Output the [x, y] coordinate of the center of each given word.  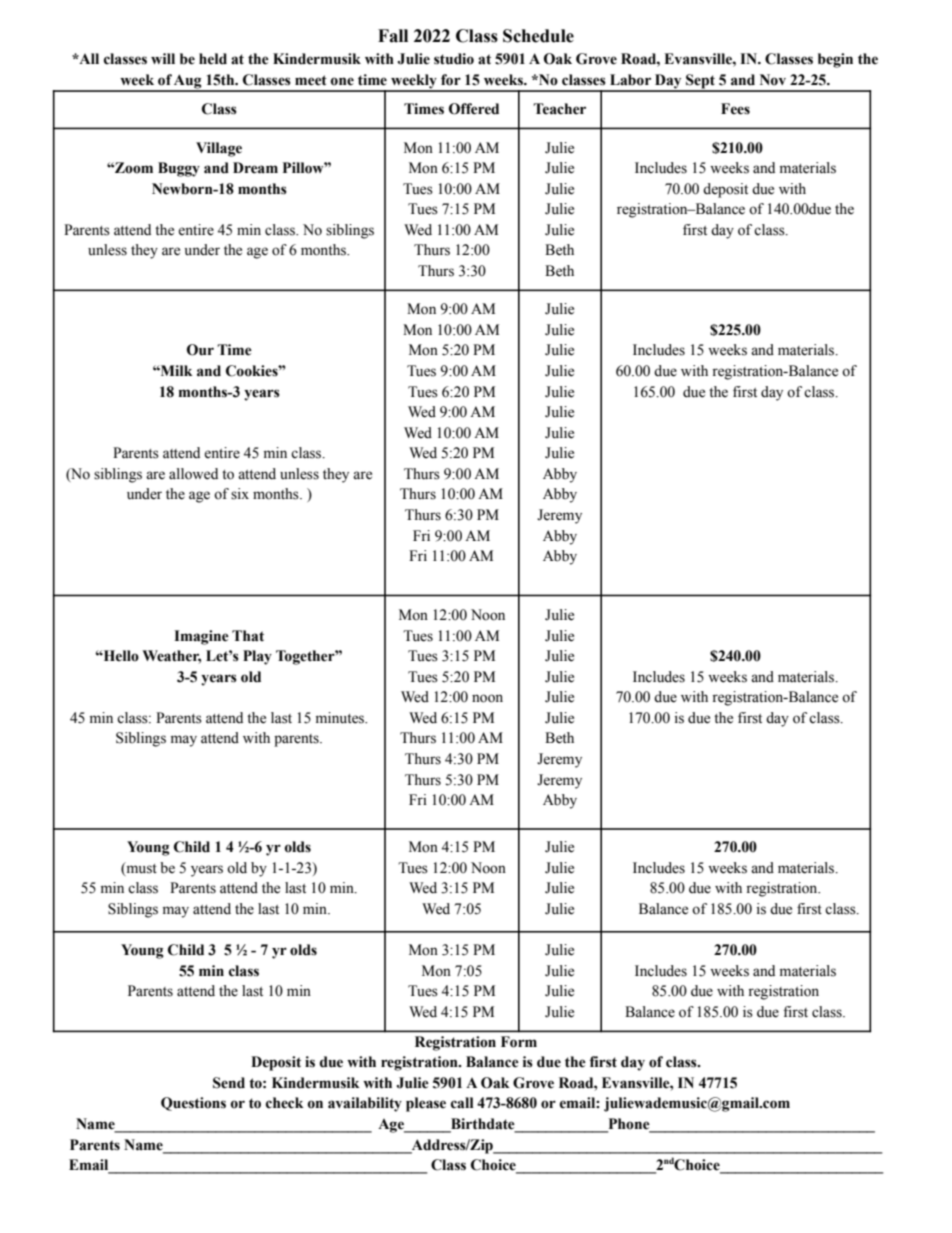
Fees [735, 109]
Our [200, 350]
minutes [341, 718]
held [213, 59]
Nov [773, 80]
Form [519, 1042]
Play [257, 657]
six [240, 494]
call [462, 1103]
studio [454, 59]
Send [229, 1083]
